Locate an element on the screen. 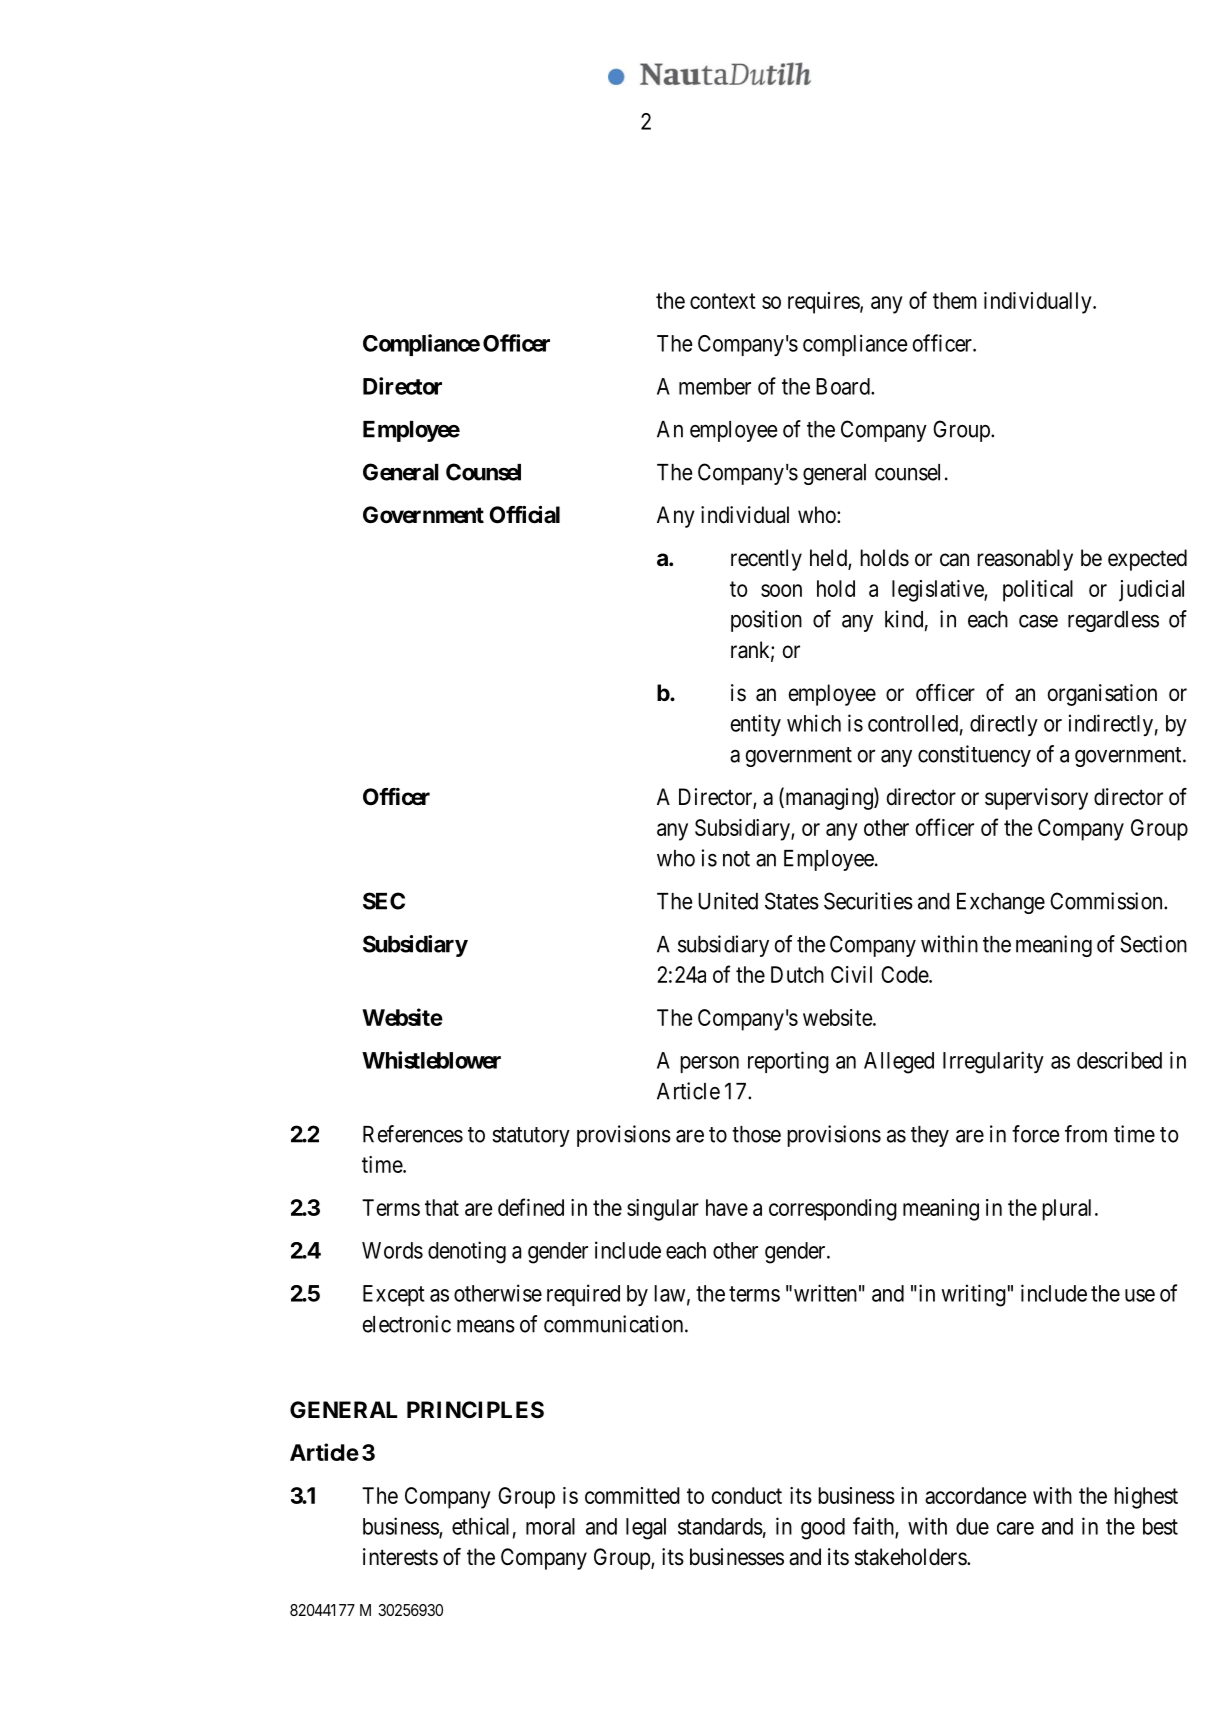 The height and width of the screenshot is (1720, 1216). entity is located at coordinates (755, 725).
